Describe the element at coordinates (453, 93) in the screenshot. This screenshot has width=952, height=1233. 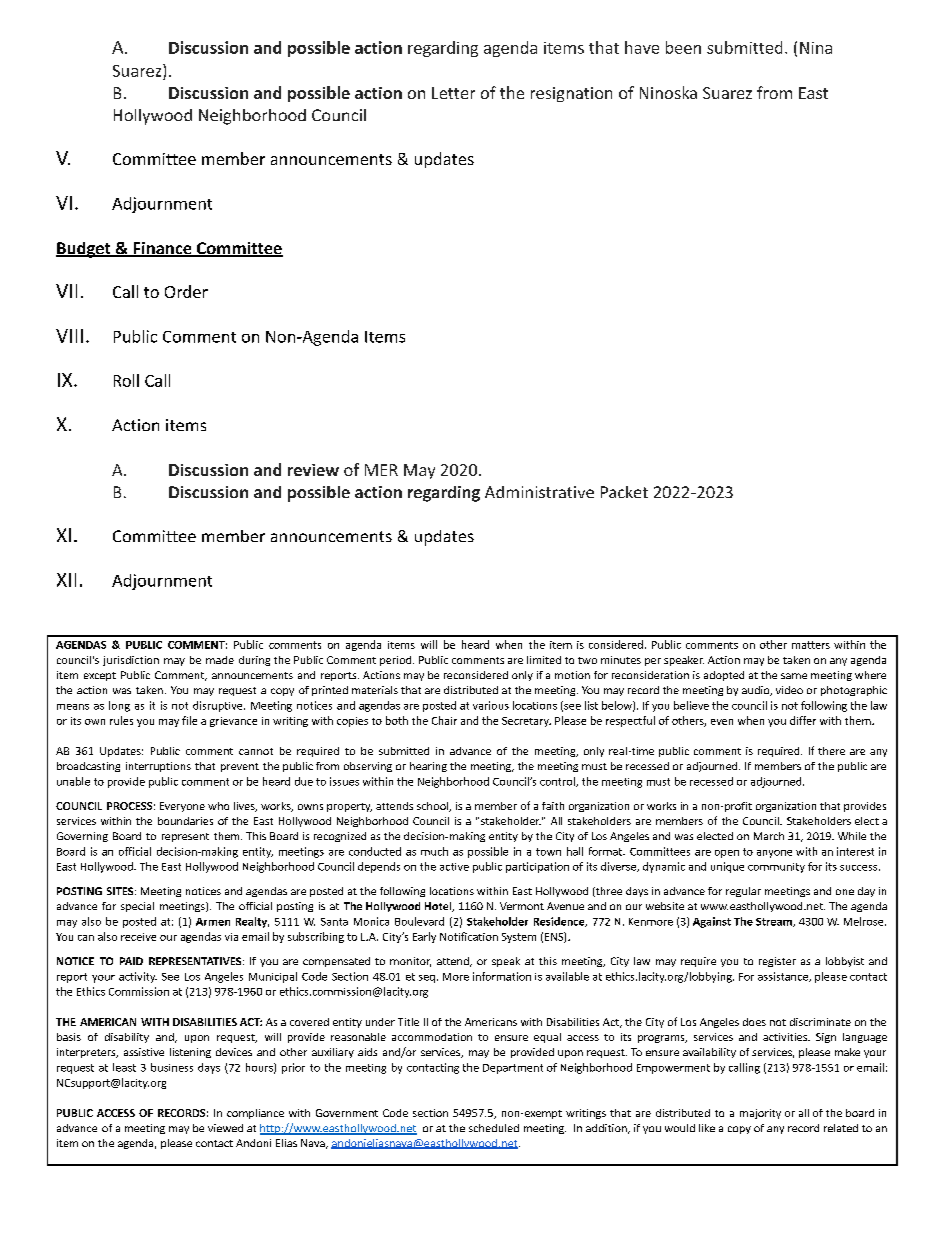
I see `Letter` at that location.
